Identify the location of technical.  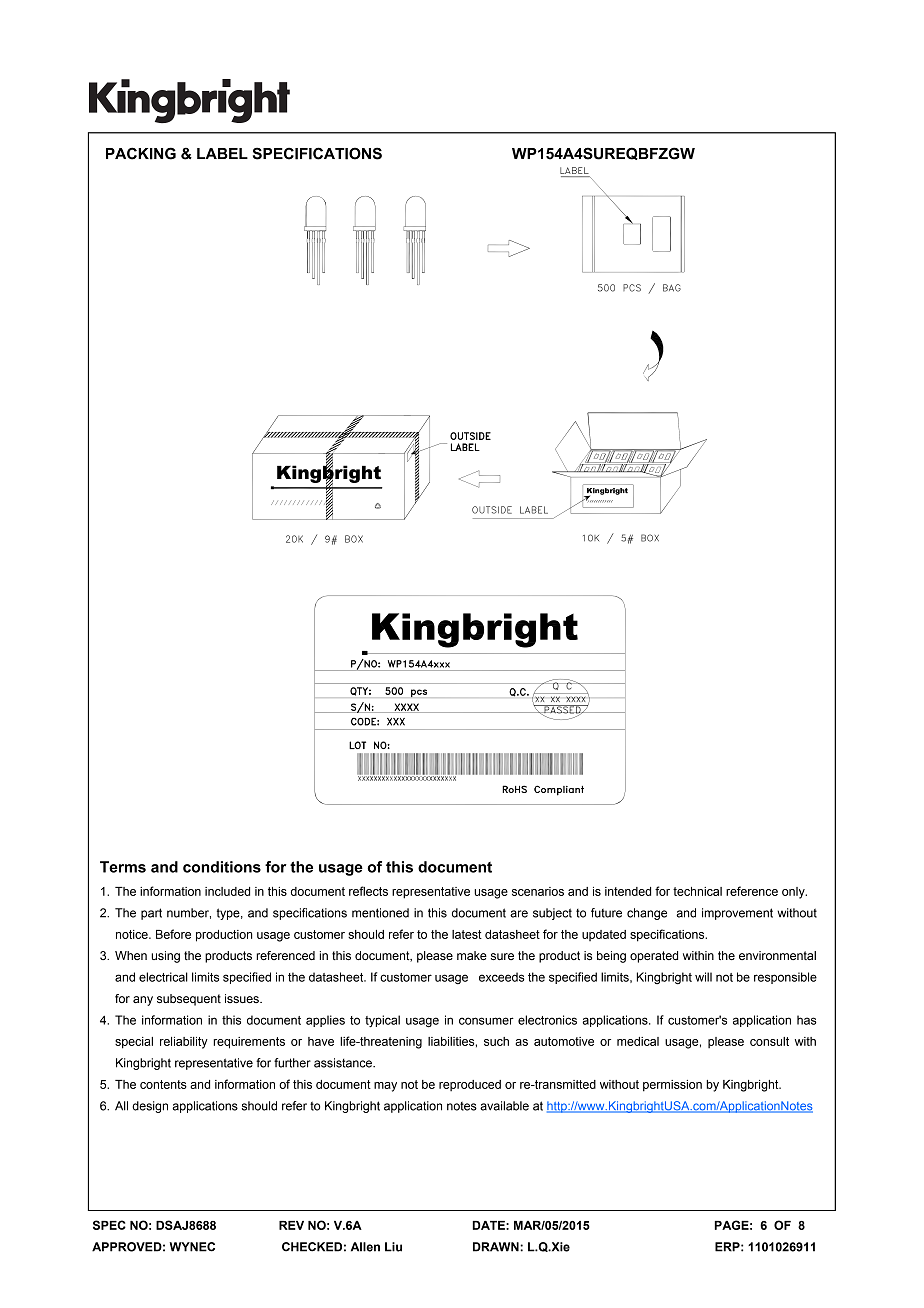
(697, 891).
